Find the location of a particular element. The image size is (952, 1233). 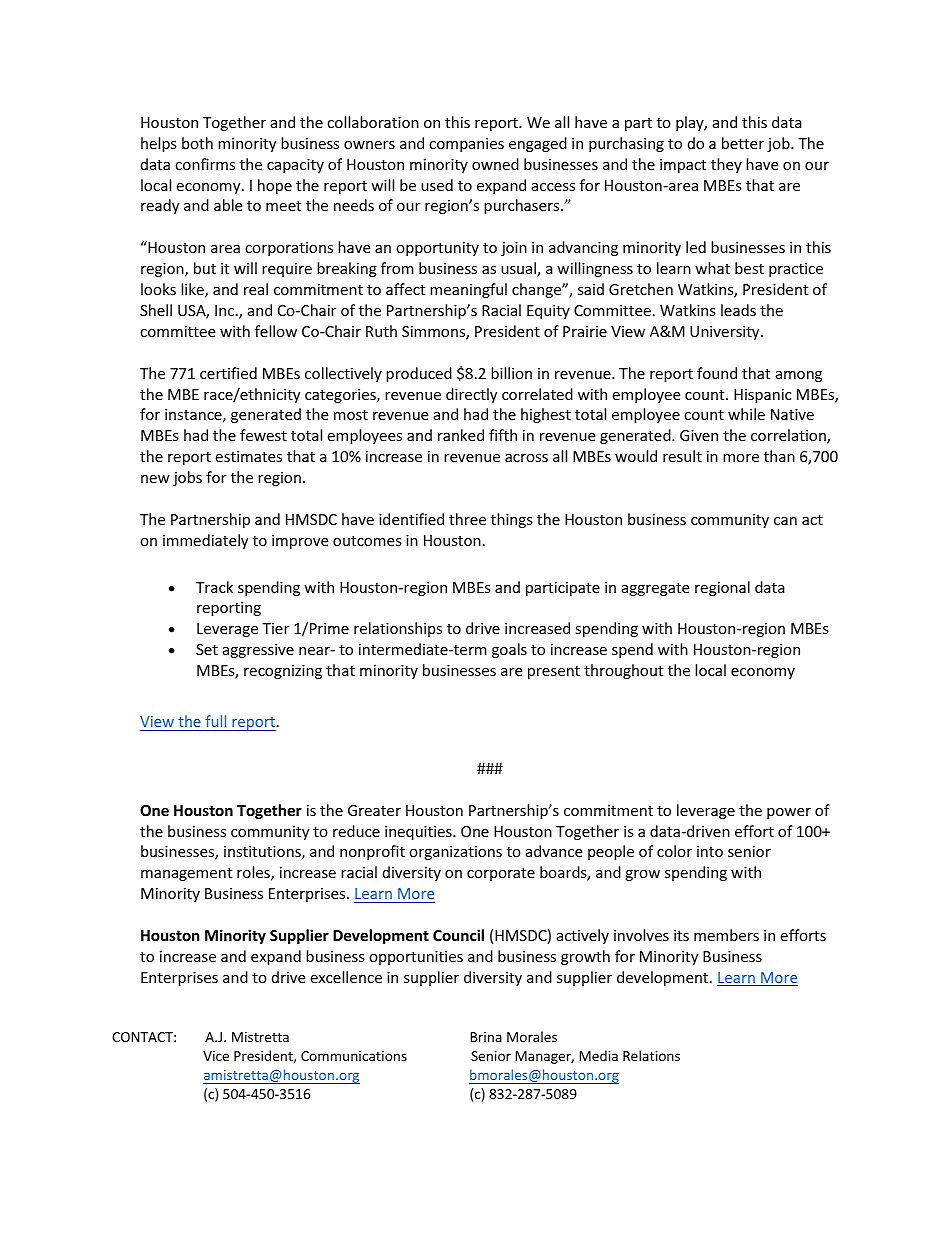

companies is located at coordinates (466, 145).
